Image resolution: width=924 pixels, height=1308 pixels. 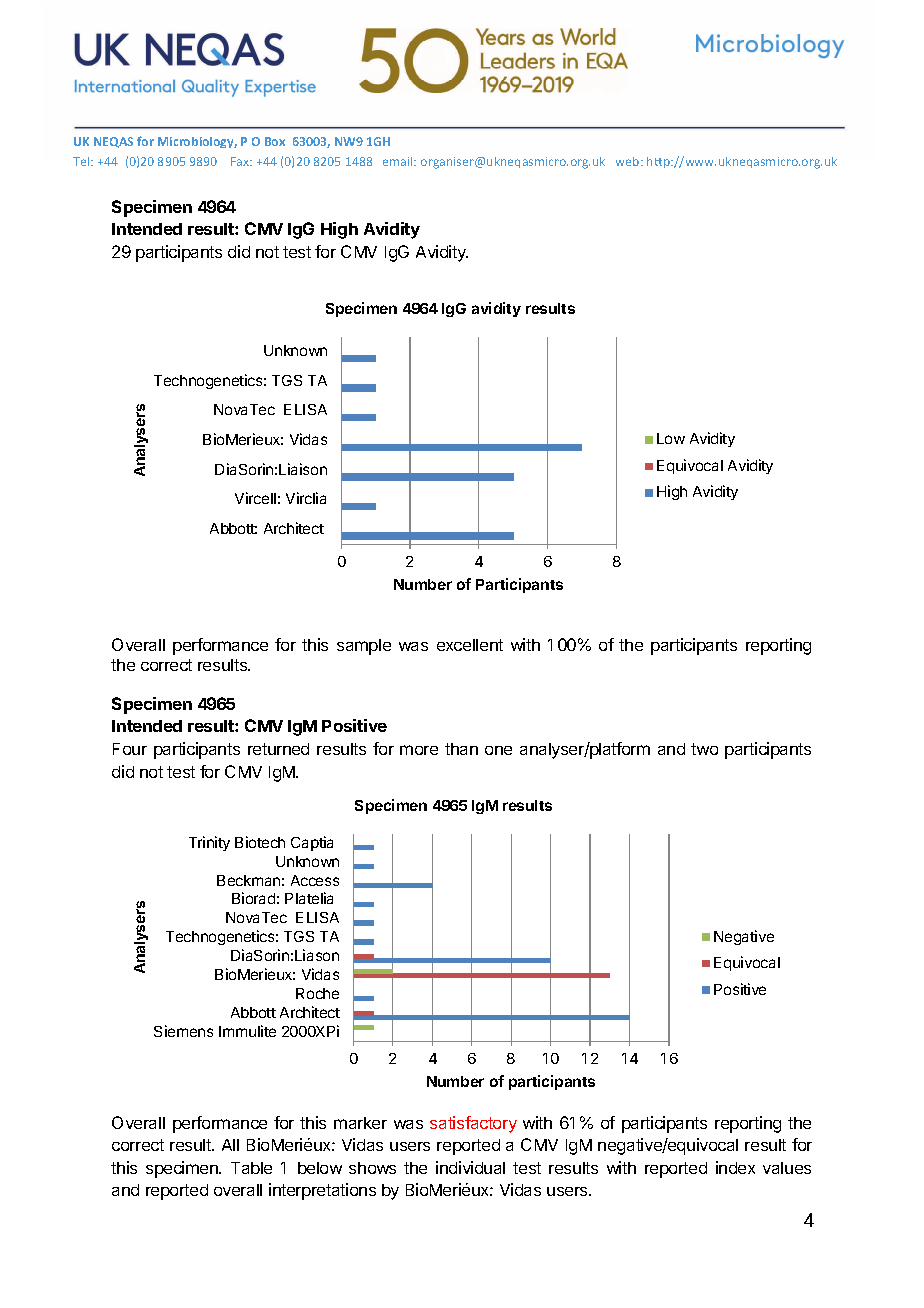 I want to click on individual, so click(x=470, y=1167).
